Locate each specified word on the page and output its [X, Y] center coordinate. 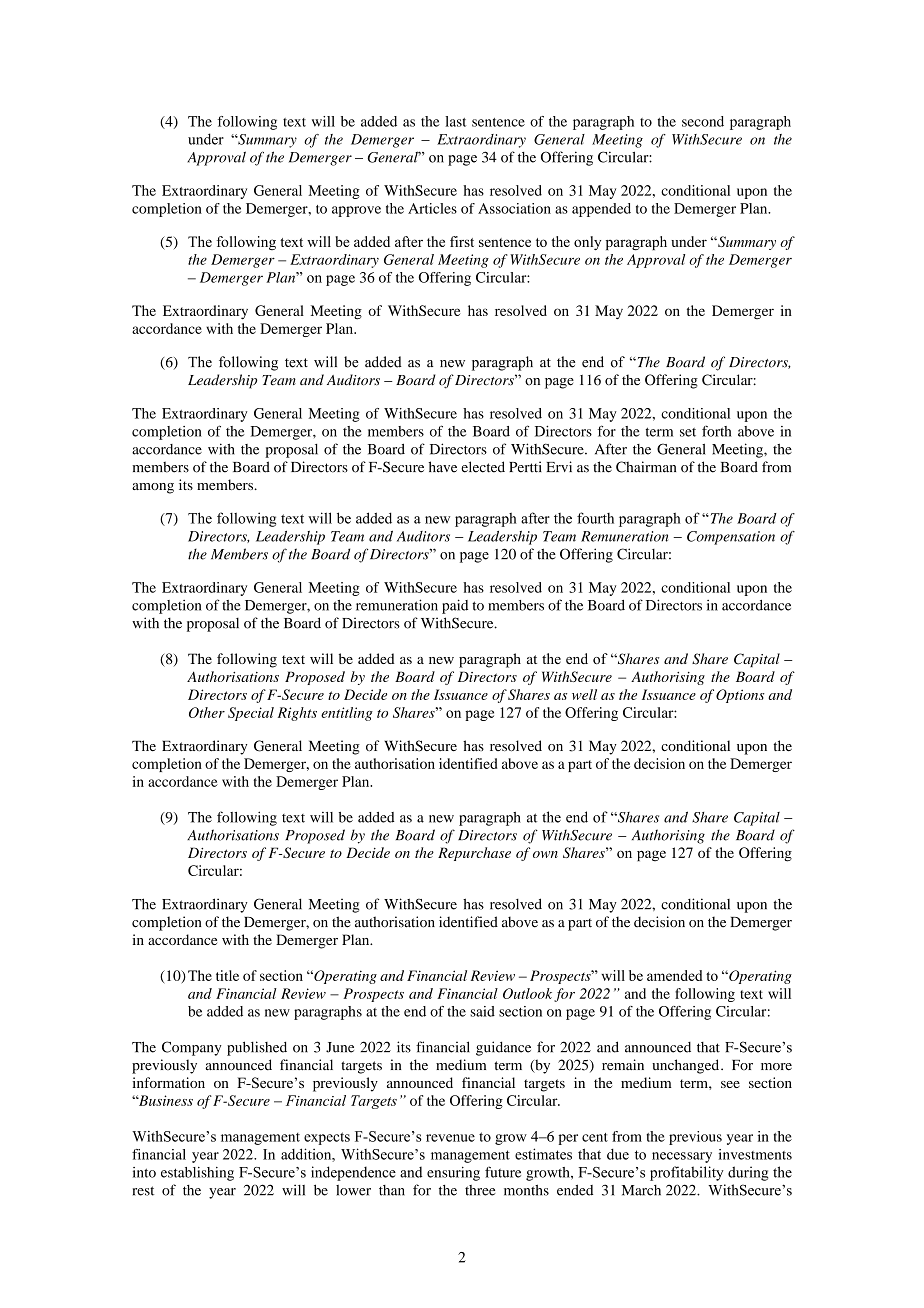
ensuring [453, 1174]
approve [356, 211]
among [153, 488]
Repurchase [474, 854]
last [455, 121]
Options [740, 696]
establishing [197, 1174]
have [442, 467]
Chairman [646, 467]
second [703, 121]
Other [207, 712]
